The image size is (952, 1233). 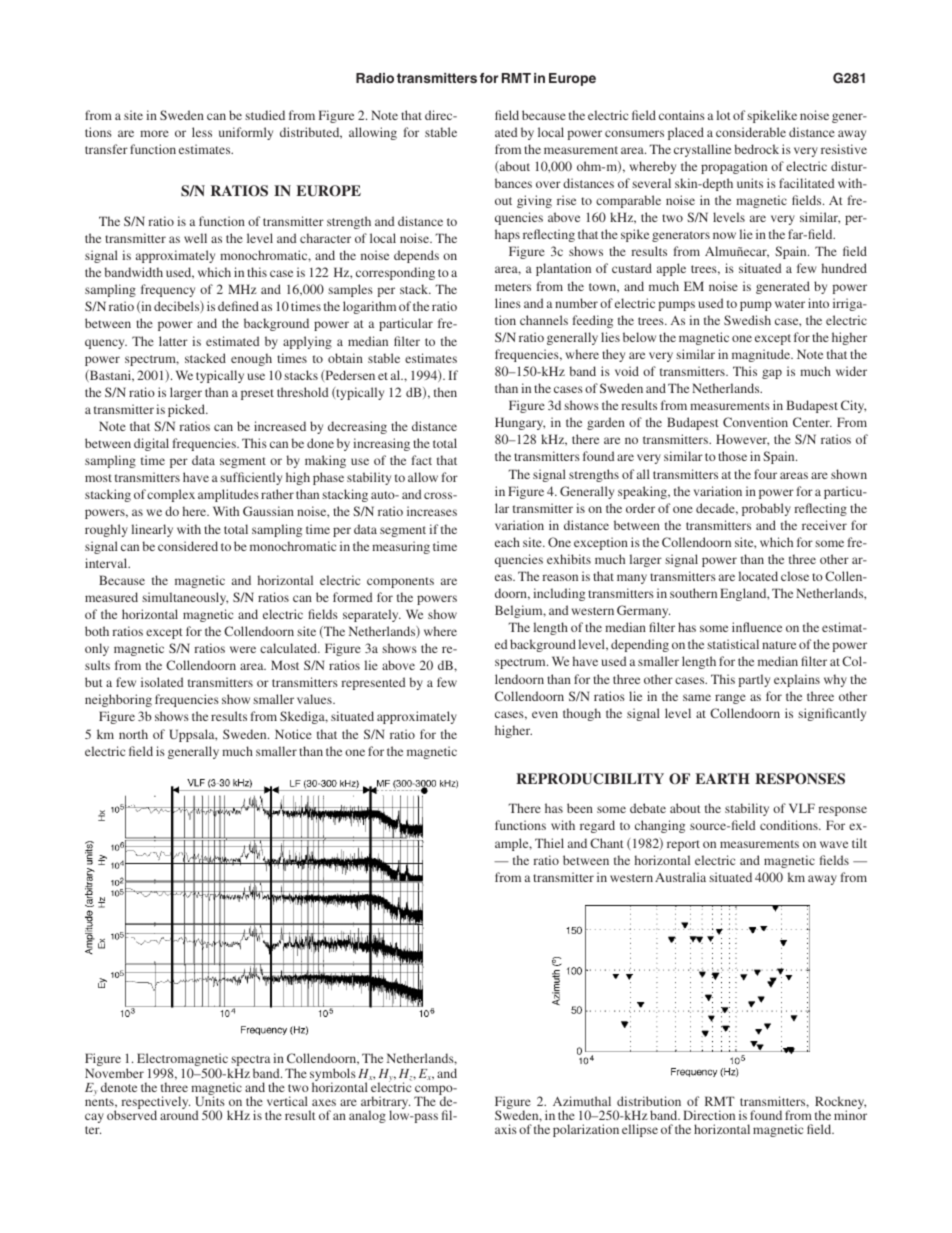 I want to click on axis, so click(x=506, y=1129).
